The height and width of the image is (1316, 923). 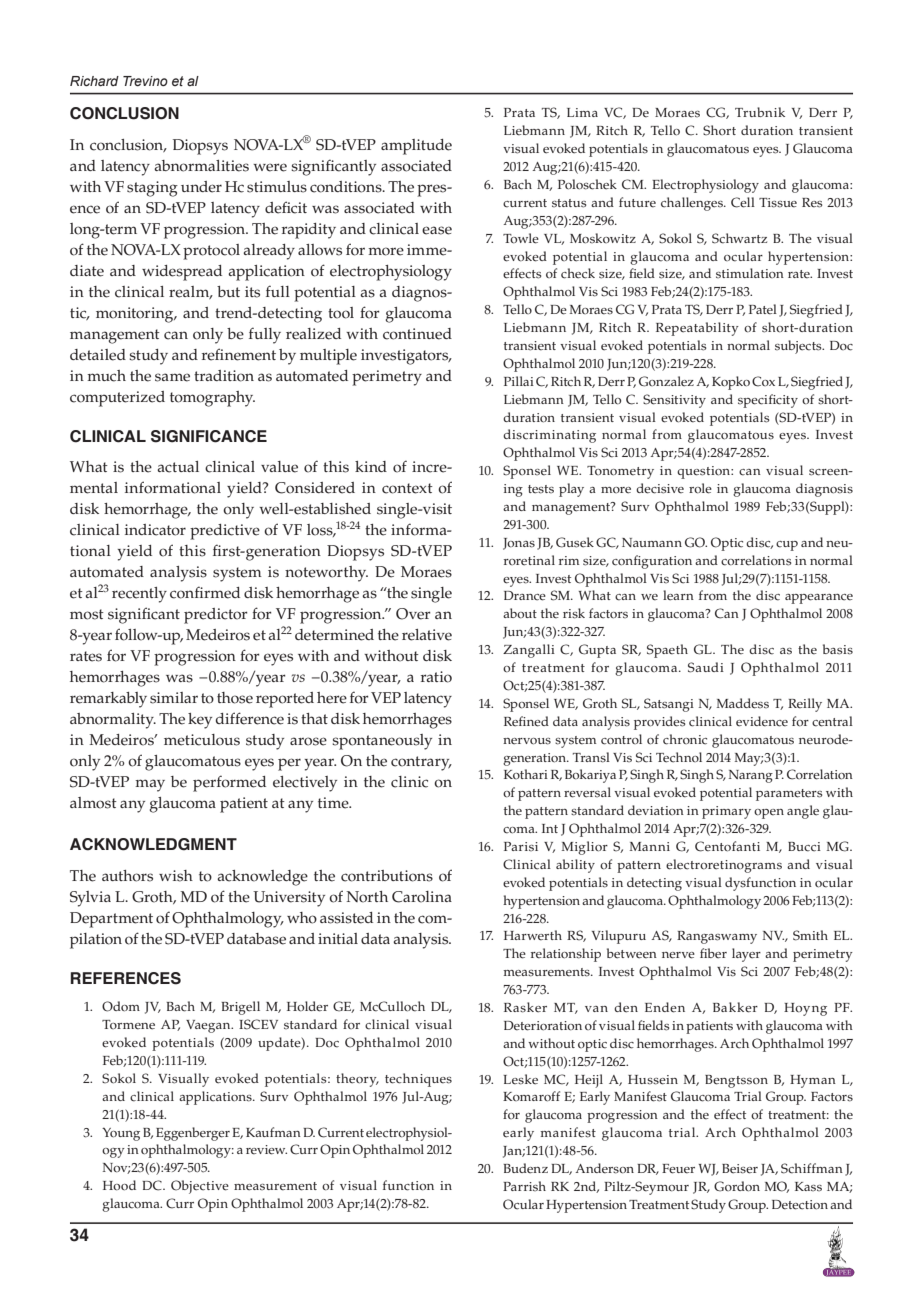 What do you see at coordinates (422, 897) in the image?
I see `Carolina` at bounding box center [422, 897].
